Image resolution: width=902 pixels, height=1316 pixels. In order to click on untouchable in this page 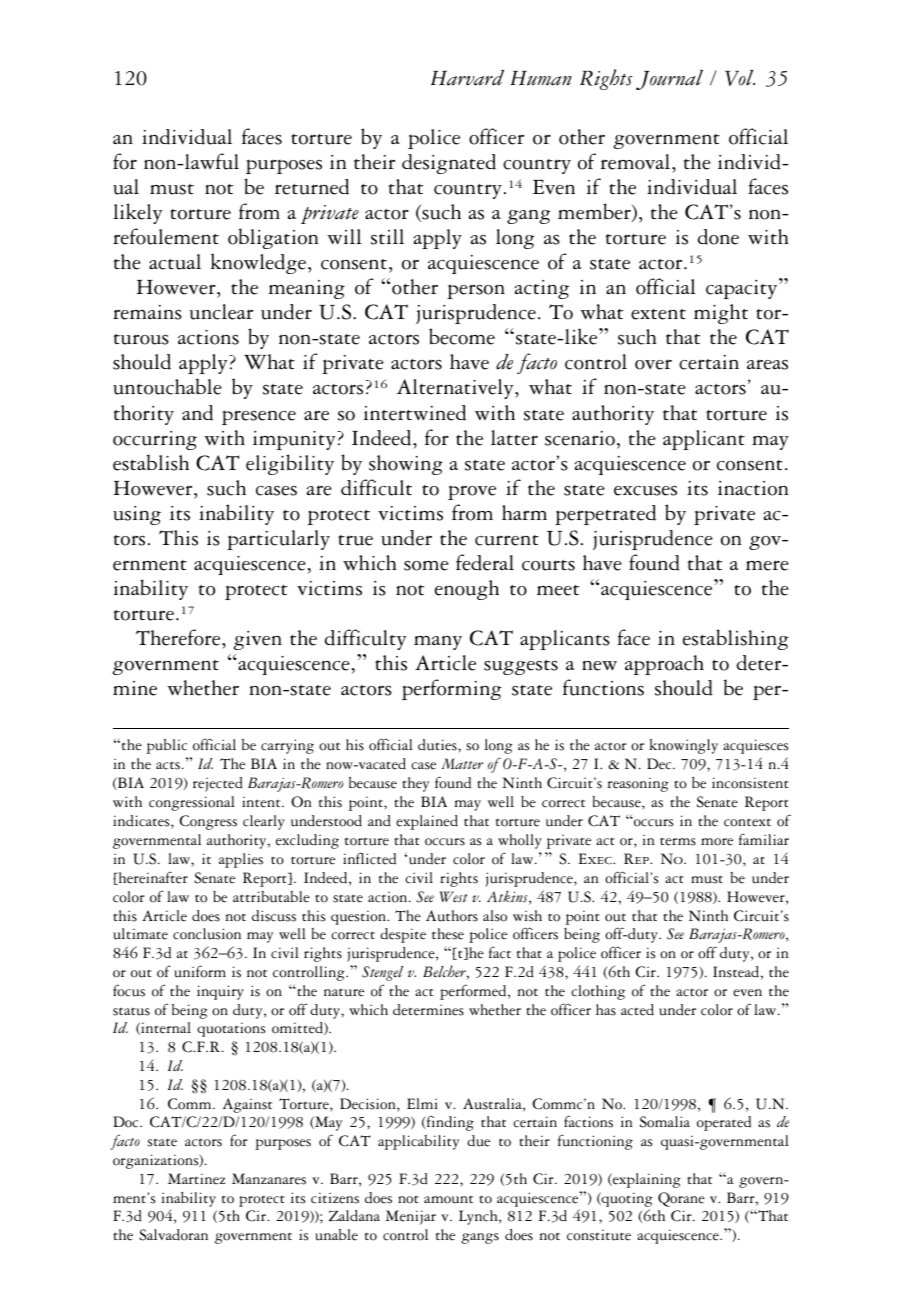, I will do `click(167, 386)`.
